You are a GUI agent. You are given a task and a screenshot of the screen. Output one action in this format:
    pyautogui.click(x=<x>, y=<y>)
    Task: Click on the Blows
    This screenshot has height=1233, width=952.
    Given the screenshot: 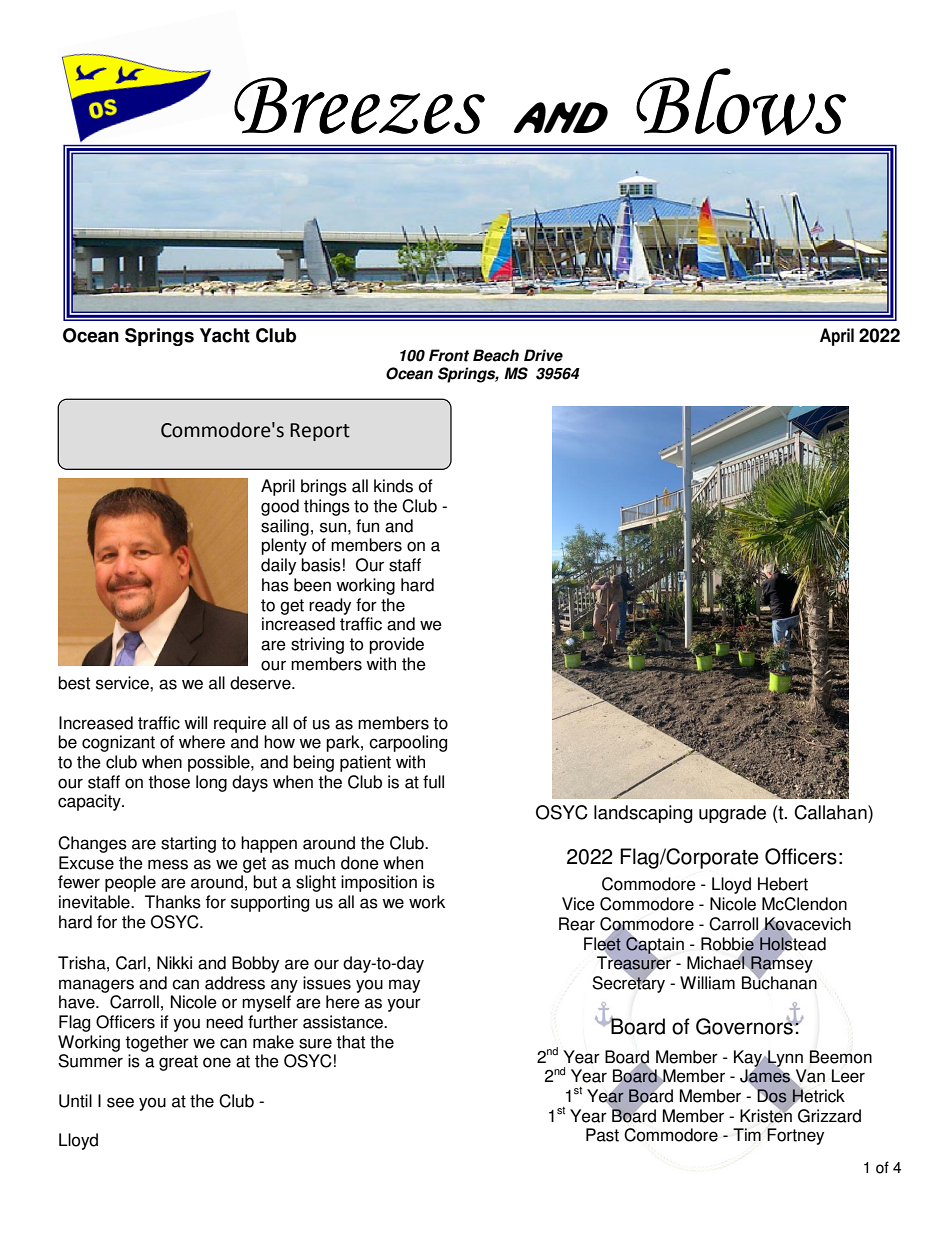 What is the action you would take?
    pyautogui.click(x=741, y=102)
